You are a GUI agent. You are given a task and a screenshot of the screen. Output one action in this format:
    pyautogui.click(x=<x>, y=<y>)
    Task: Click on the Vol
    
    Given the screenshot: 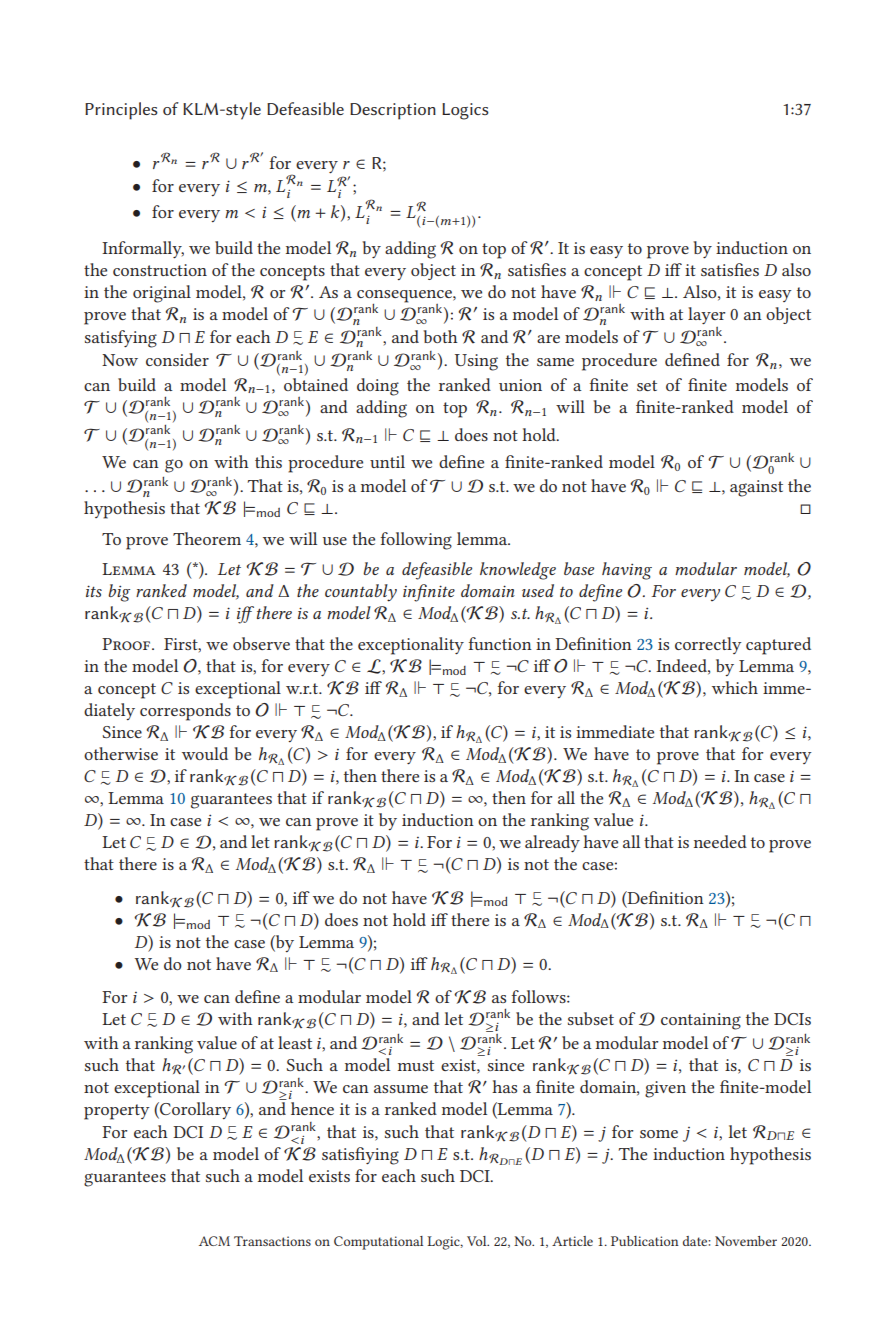 What is the action you would take?
    pyautogui.click(x=478, y=1241)
